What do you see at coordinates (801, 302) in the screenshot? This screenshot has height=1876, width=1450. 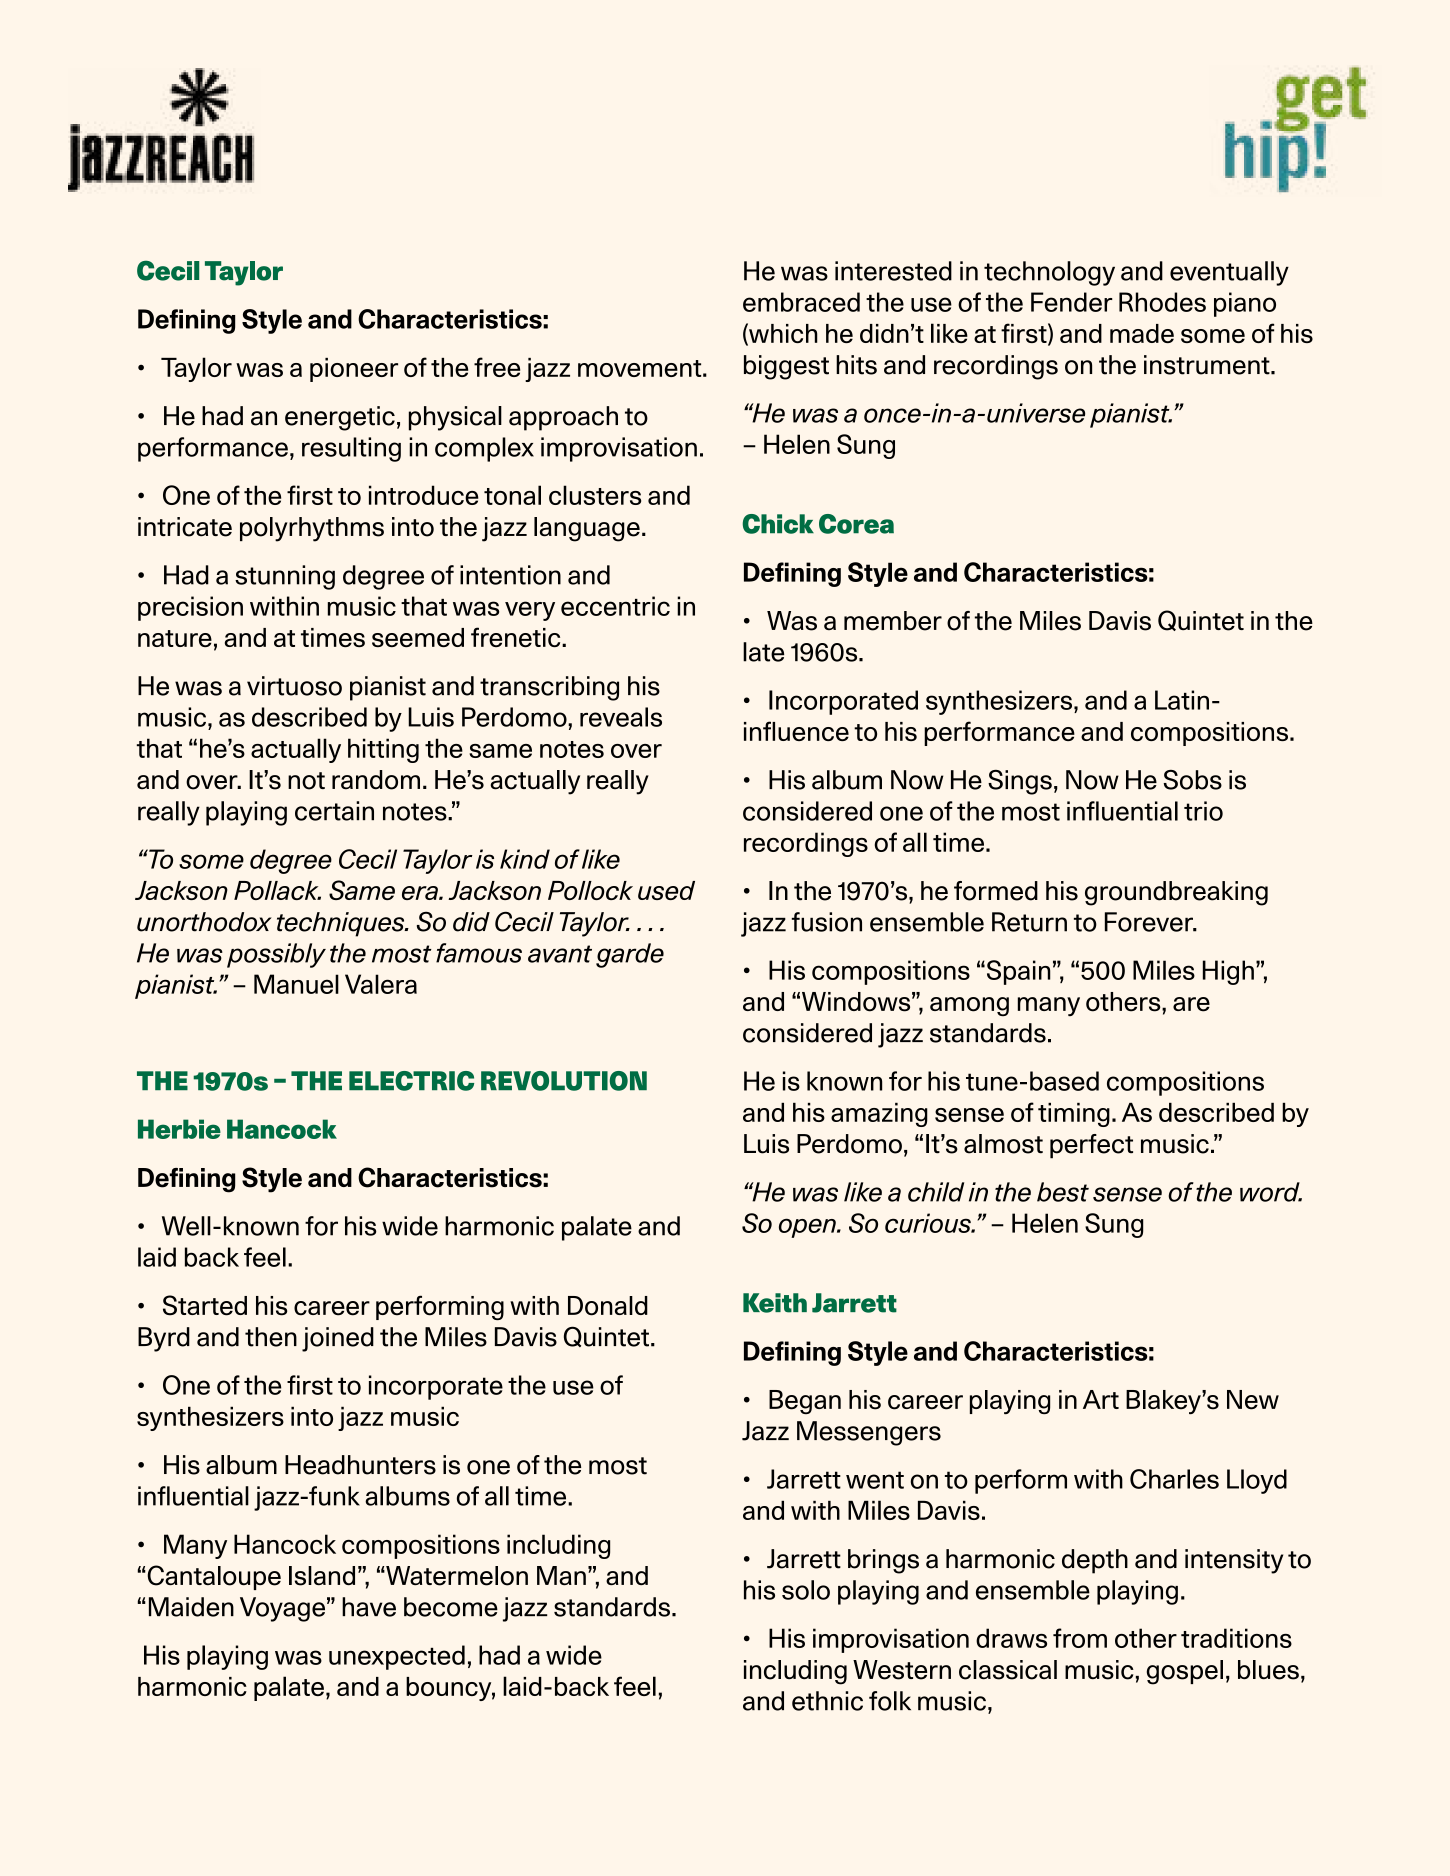 I see `embraced` at bounding box center [801, 302].
